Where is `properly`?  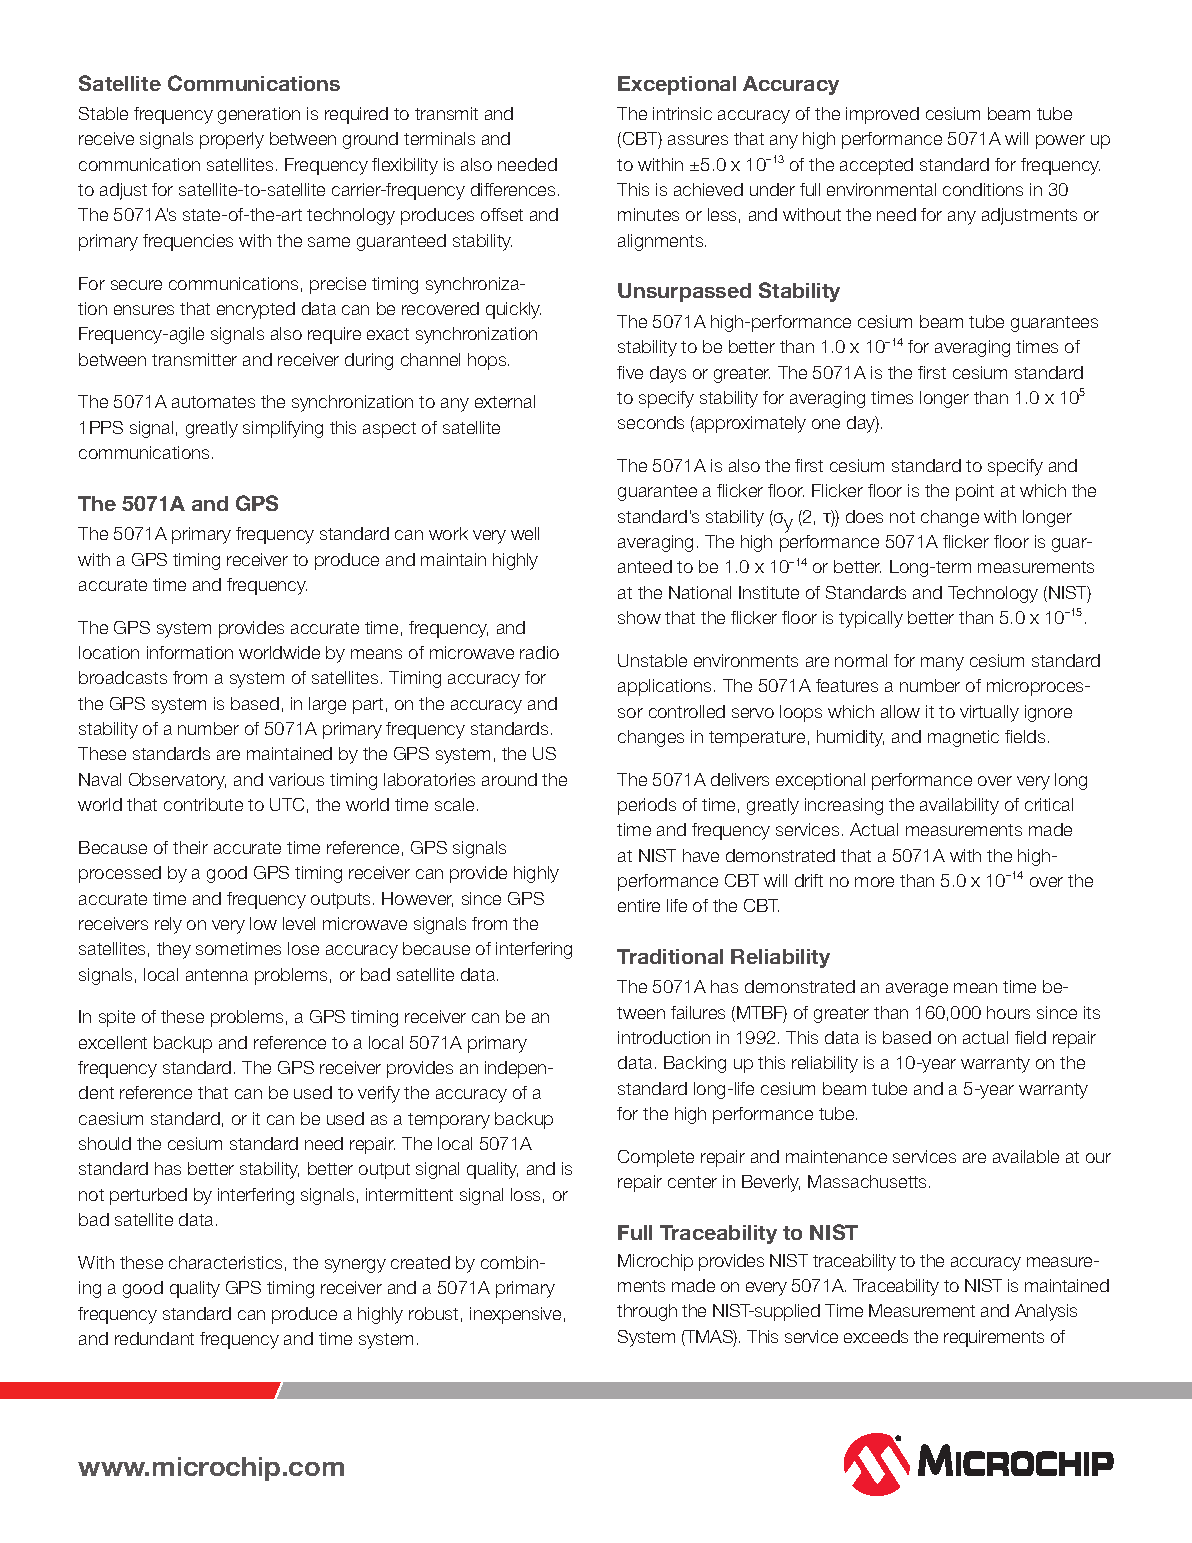
properly is located at coordinates (232, 140).
